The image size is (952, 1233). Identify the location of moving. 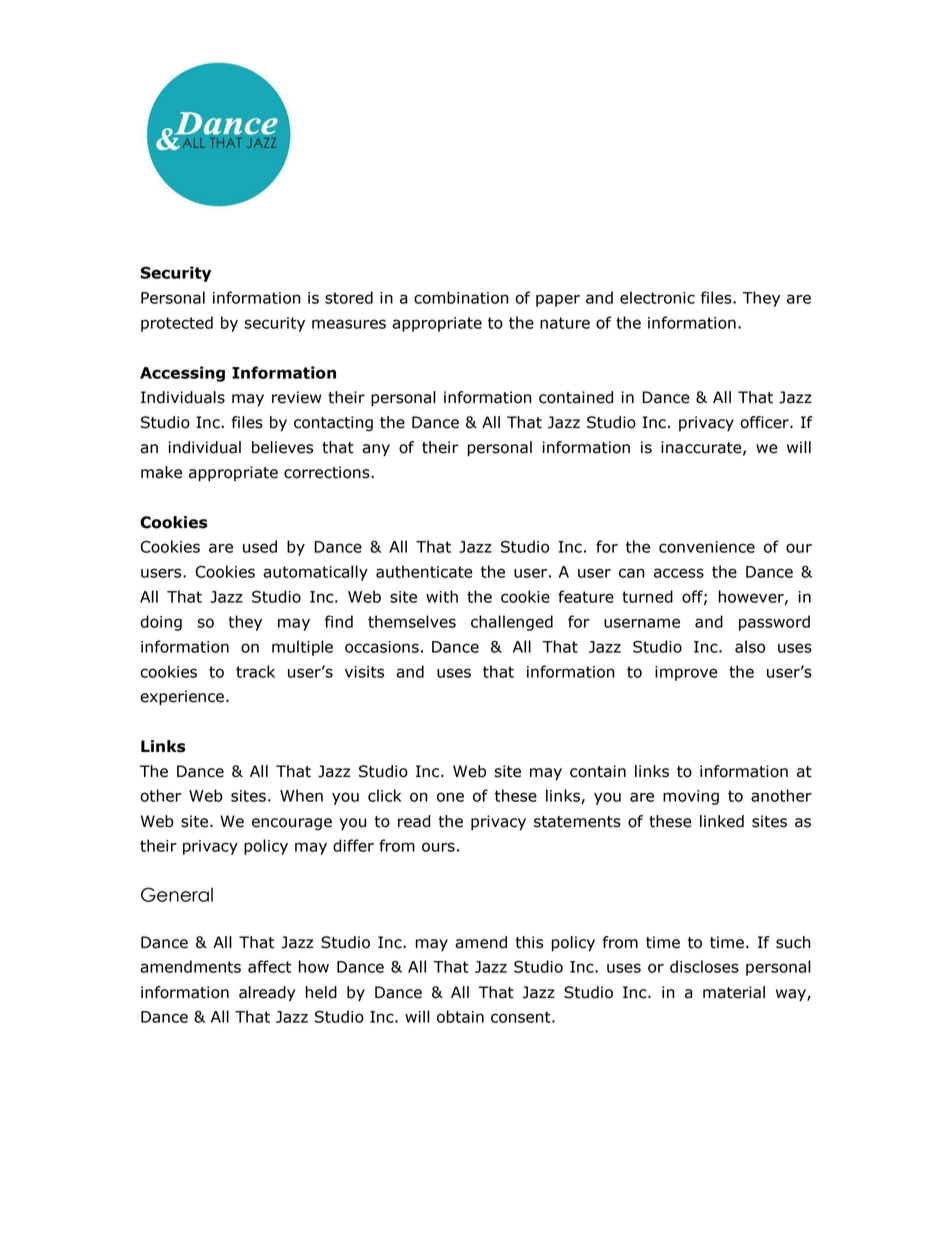
(691, 797).
